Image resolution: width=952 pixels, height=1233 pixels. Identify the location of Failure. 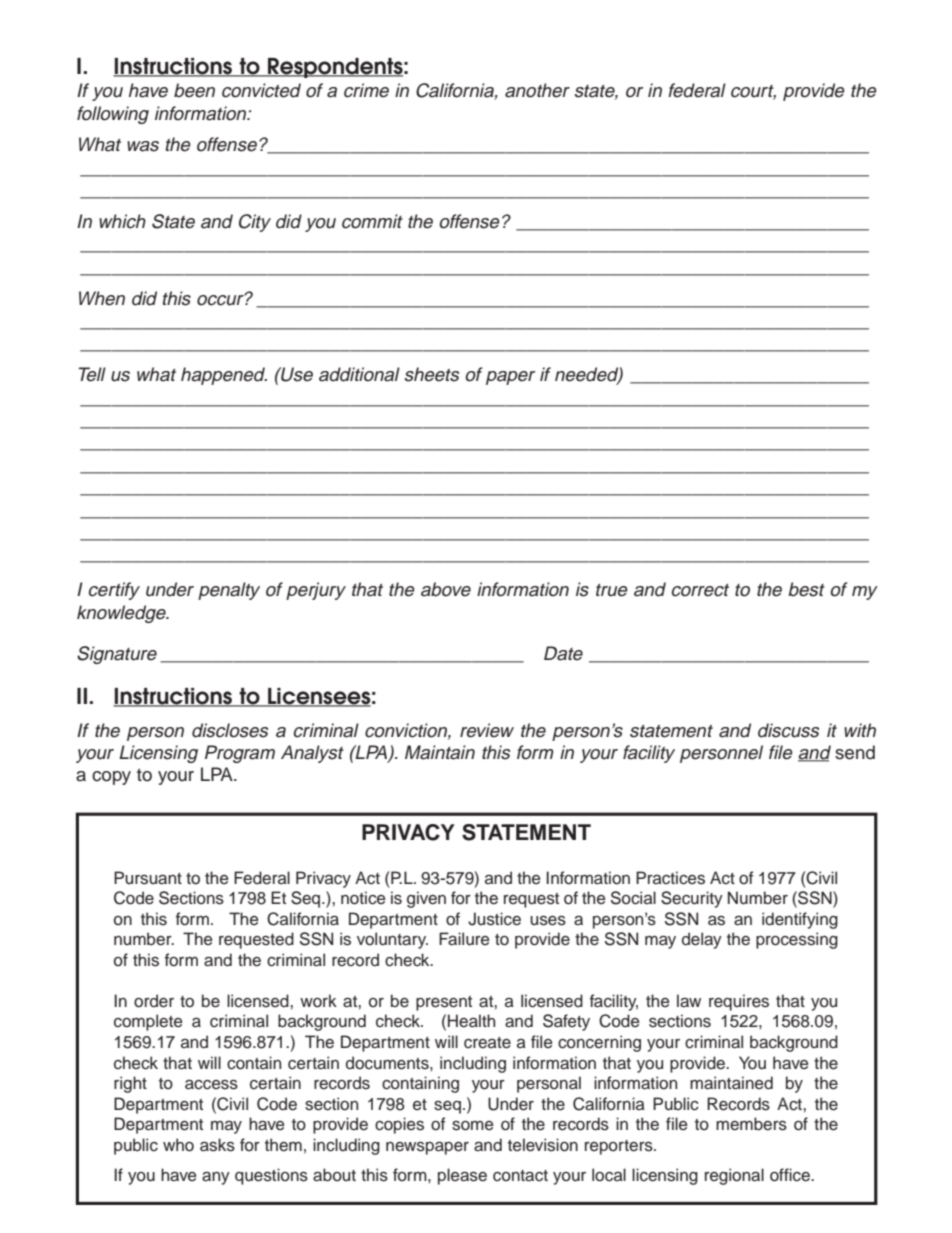
(464, 939).
